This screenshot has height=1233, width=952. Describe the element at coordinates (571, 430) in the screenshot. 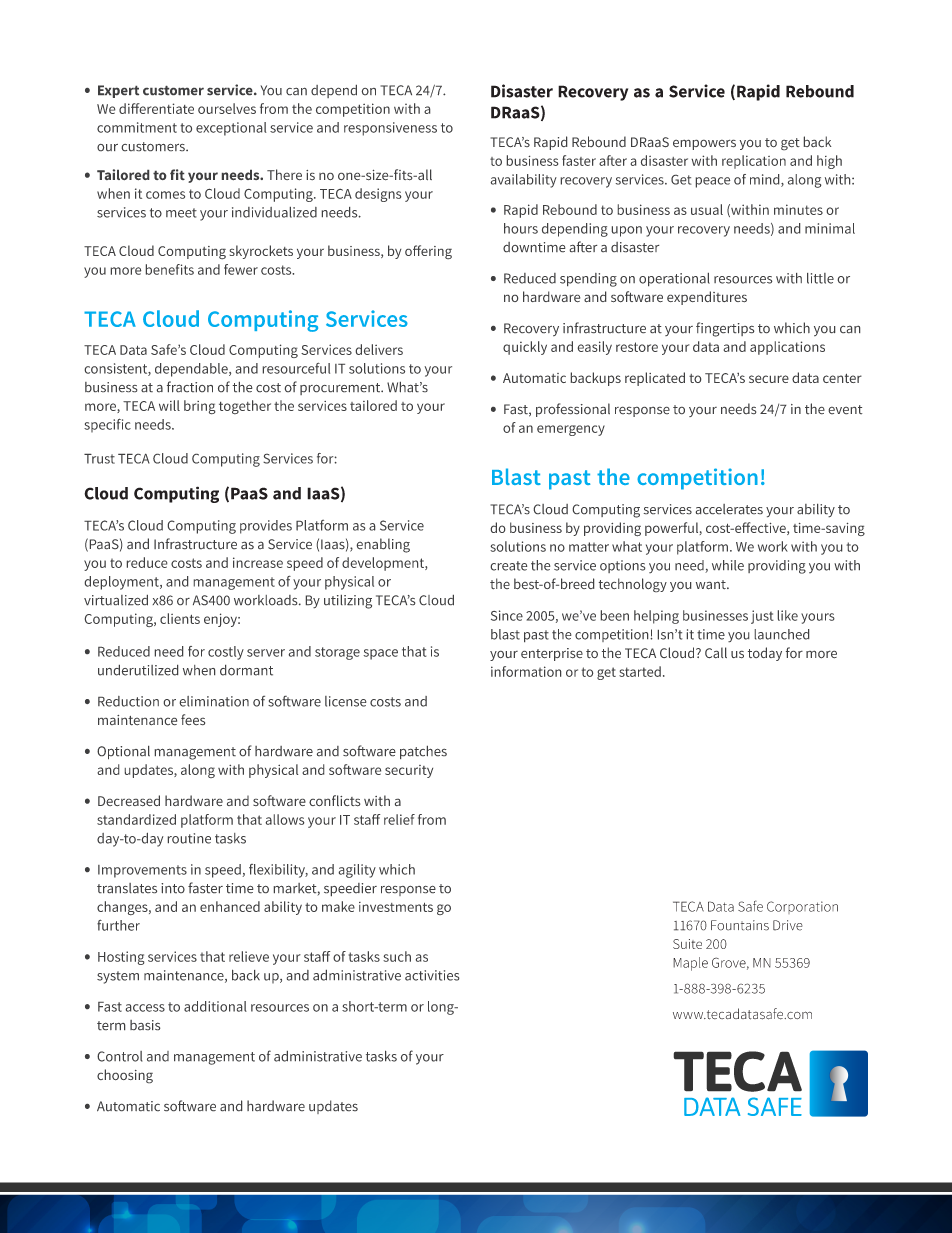

I see `emergency` at that location.
